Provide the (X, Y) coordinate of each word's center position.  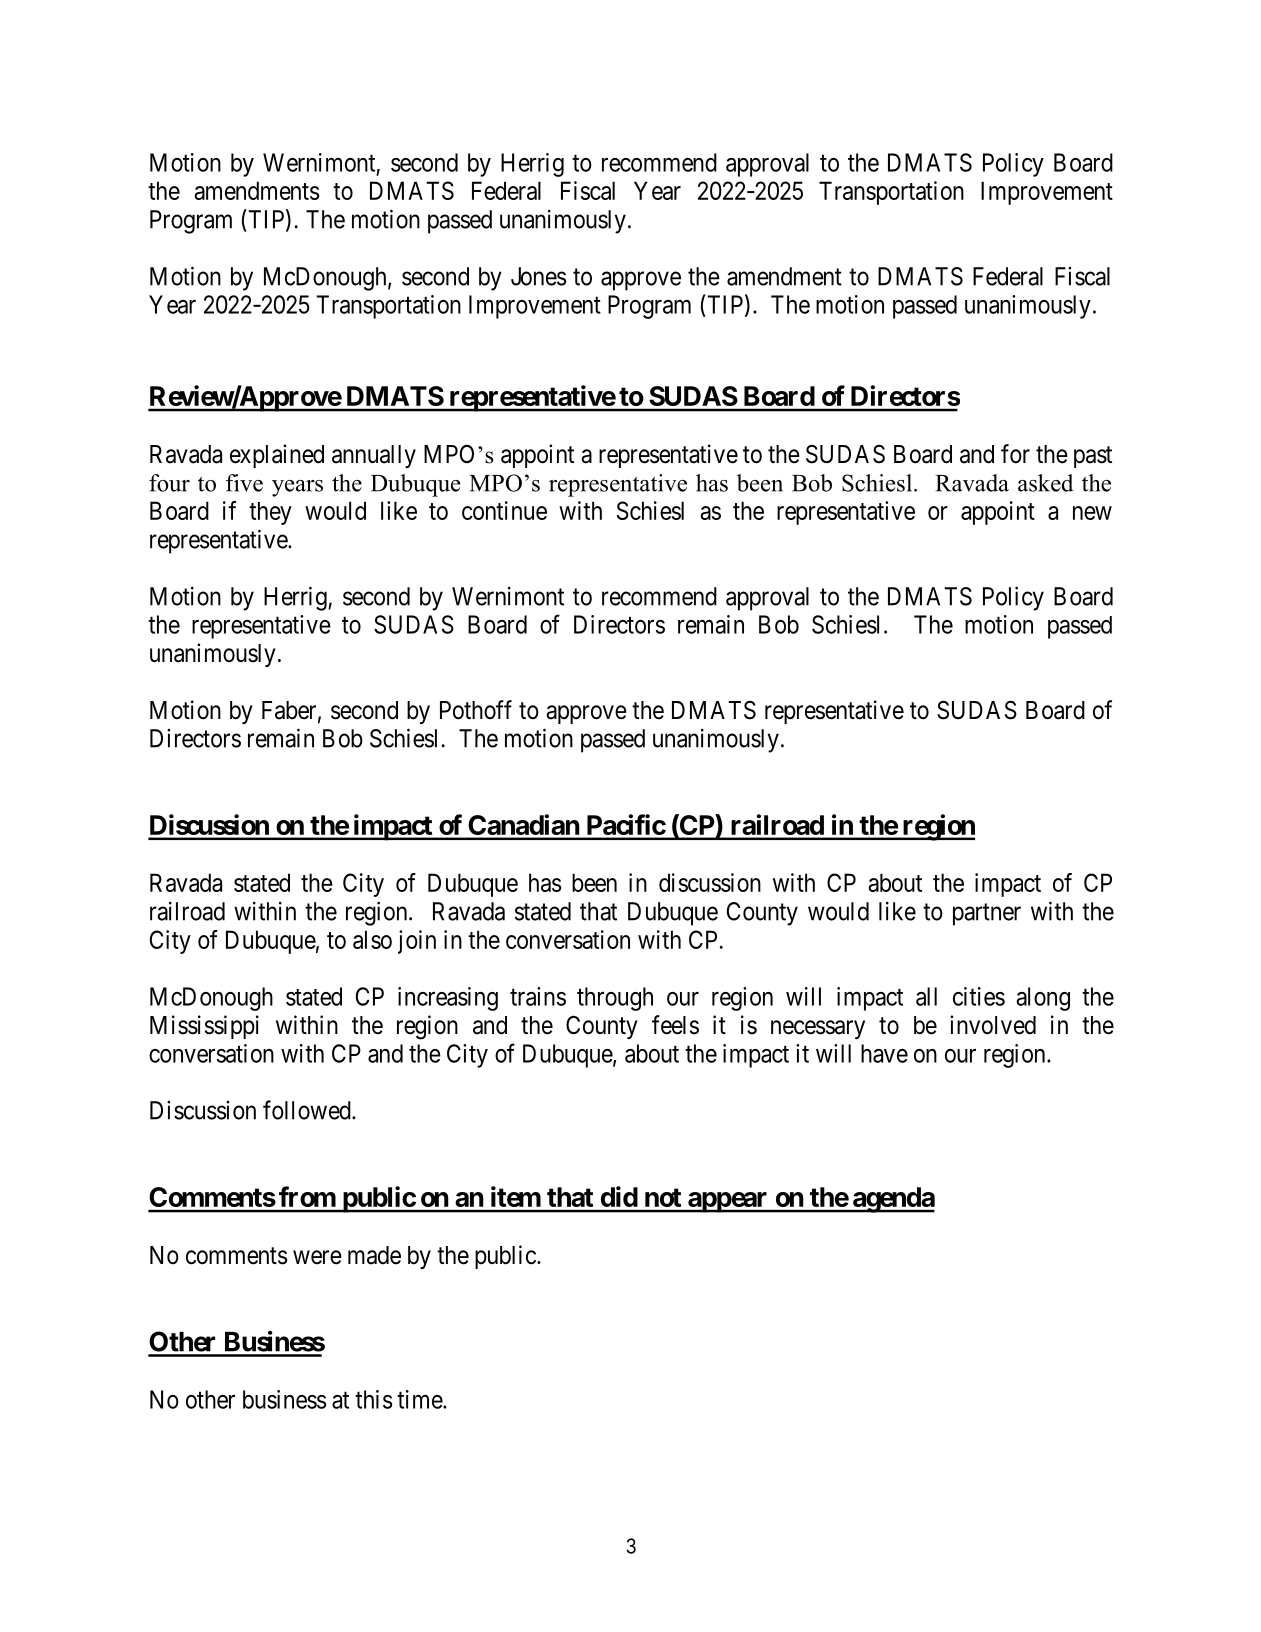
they (270, 513)
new (1092, 513)
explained (277, 456)
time (420, 1399)
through (615, 999)
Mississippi (204, 1027)
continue (504, 510)
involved (993, 1025)
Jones (539, 276)
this (374, 1399)
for (1015, 454)
